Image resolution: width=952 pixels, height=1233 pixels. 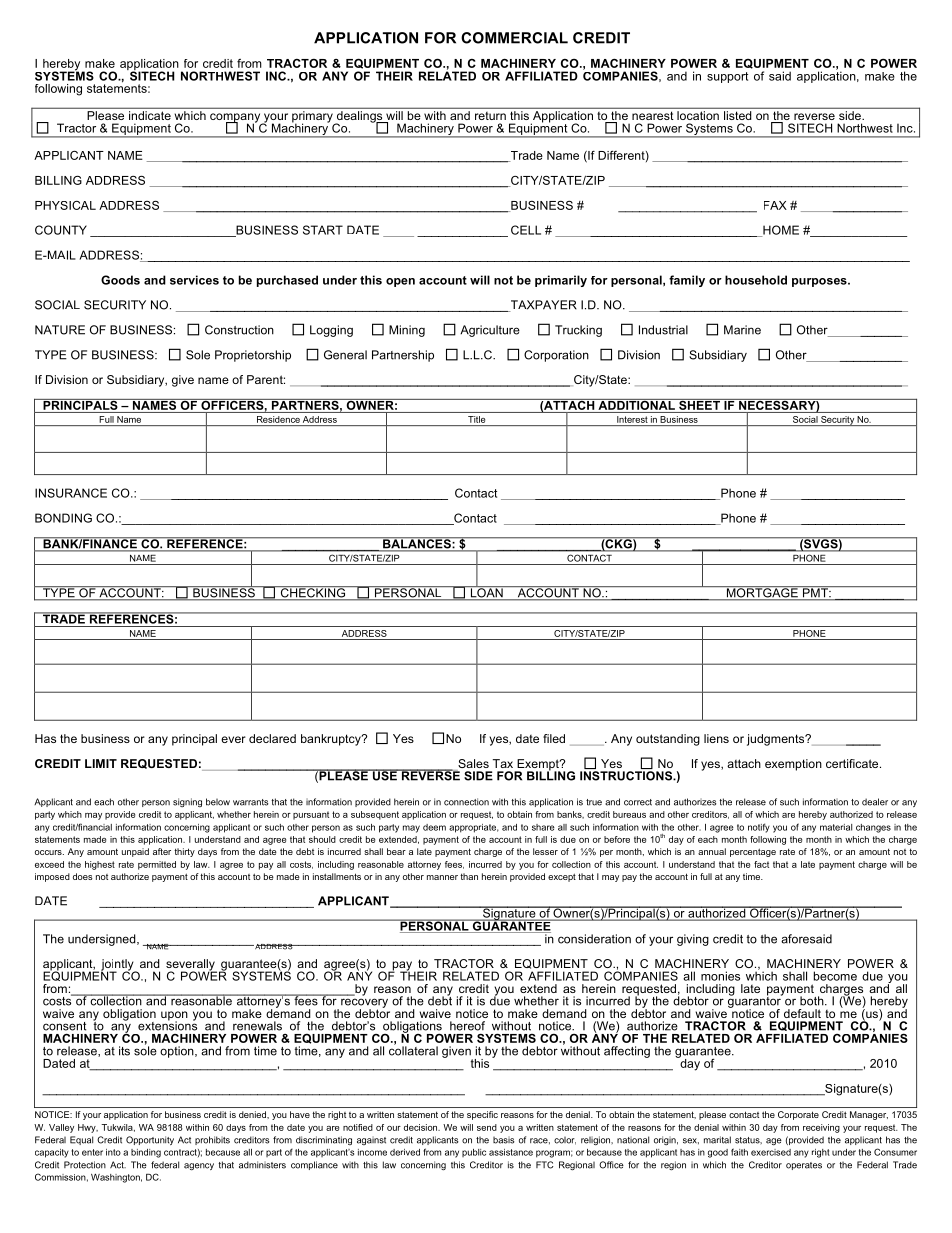 What do you see at coordinates (761, 864) in the image?
I see `fact` at bounding box center [761, 864].
